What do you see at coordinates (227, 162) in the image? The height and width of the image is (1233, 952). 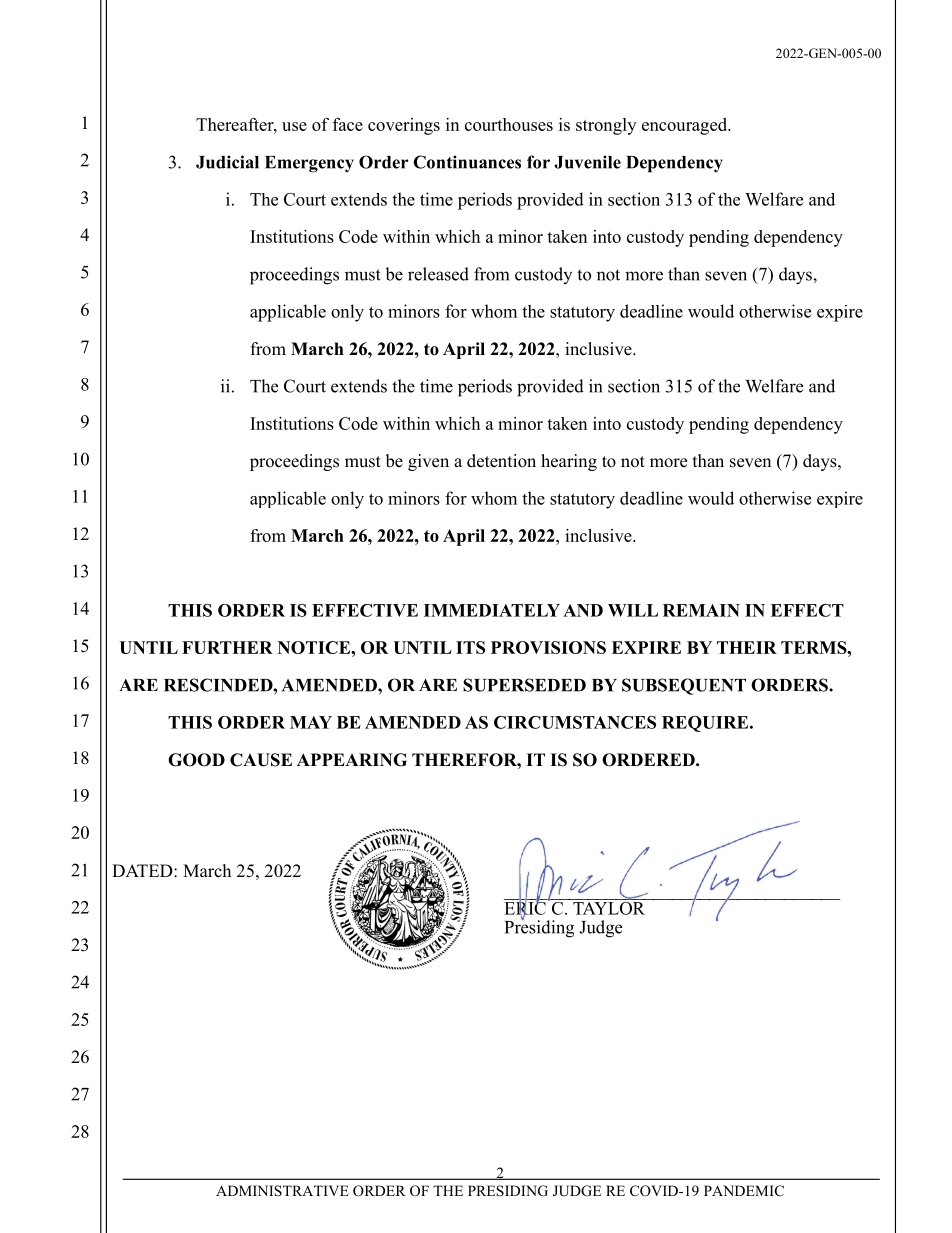 I see `Judicial` at bounding box center [227, 162].
